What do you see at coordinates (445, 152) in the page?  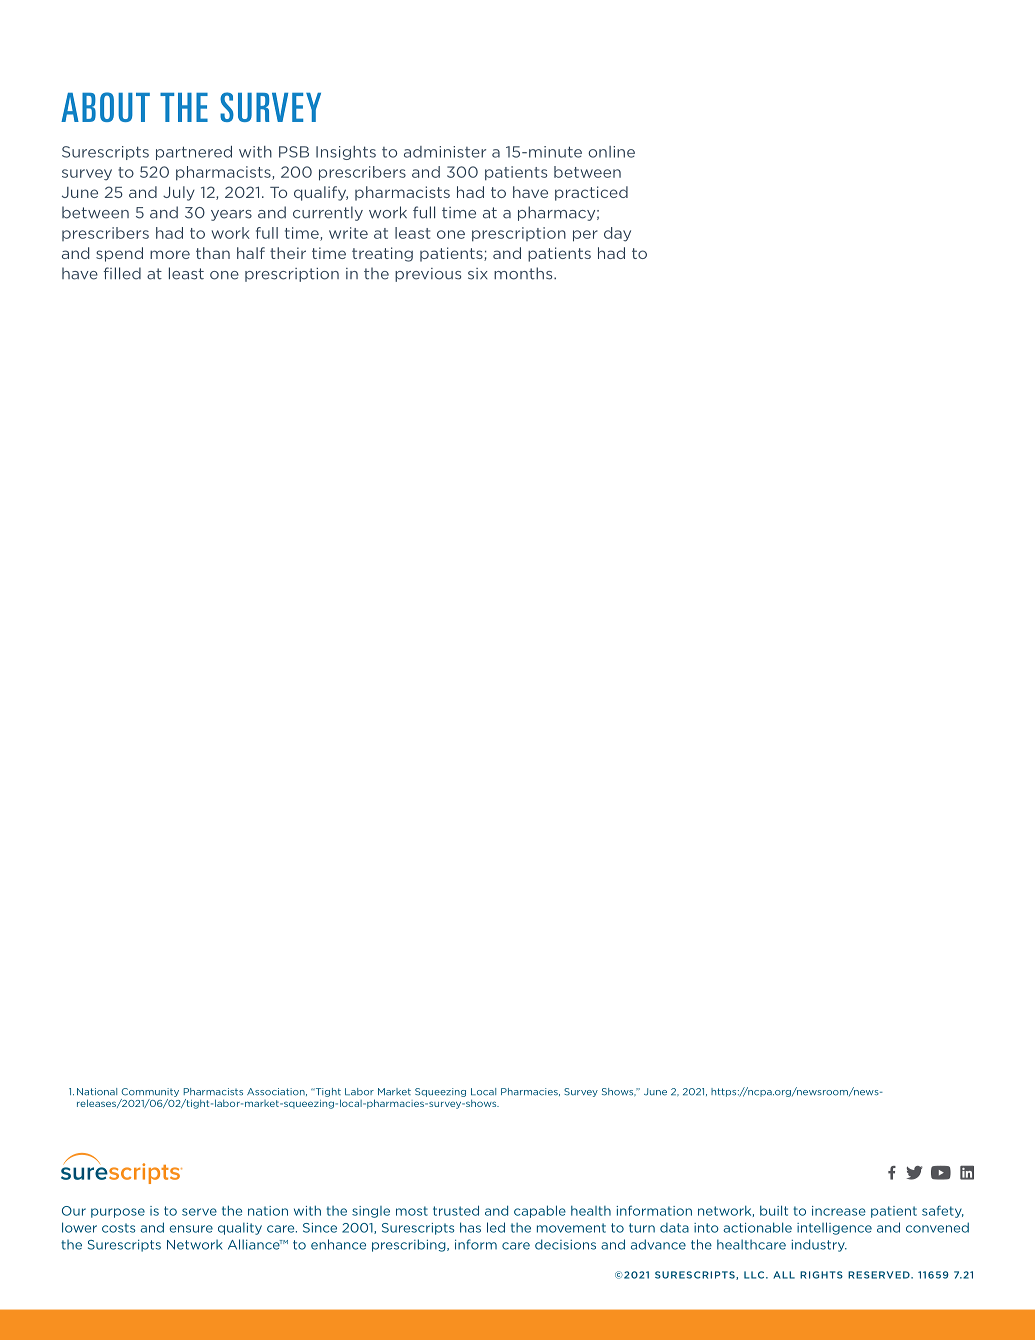 I see `administer` at bounding box center [445, 152].
